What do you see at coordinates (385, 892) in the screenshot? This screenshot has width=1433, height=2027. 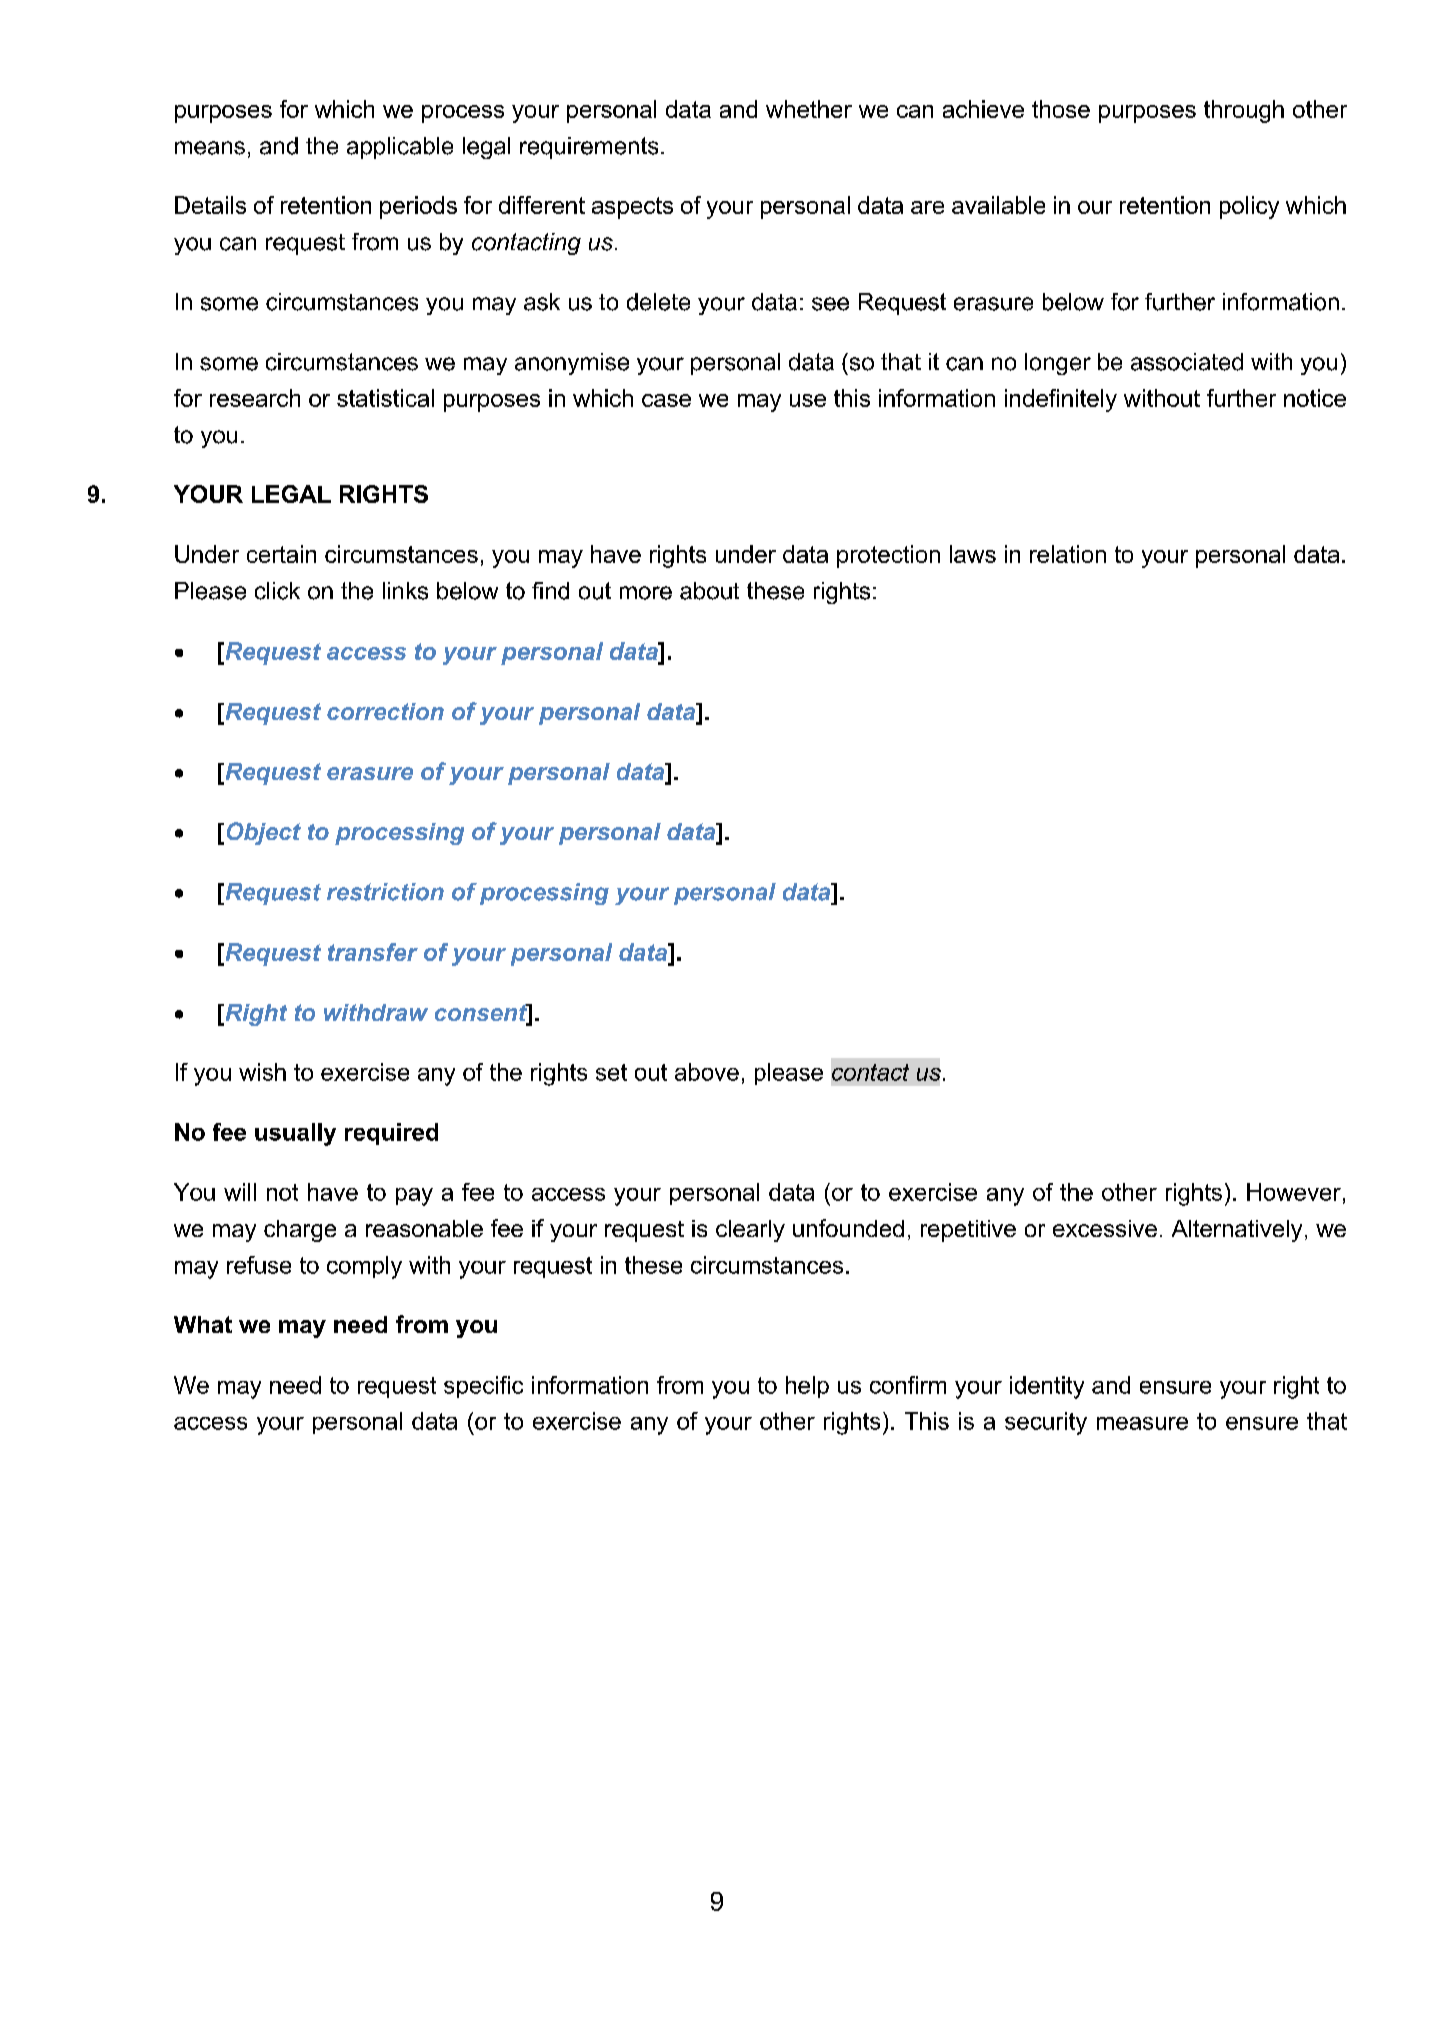 I see `restriction` at bounding box center [385, 892].
